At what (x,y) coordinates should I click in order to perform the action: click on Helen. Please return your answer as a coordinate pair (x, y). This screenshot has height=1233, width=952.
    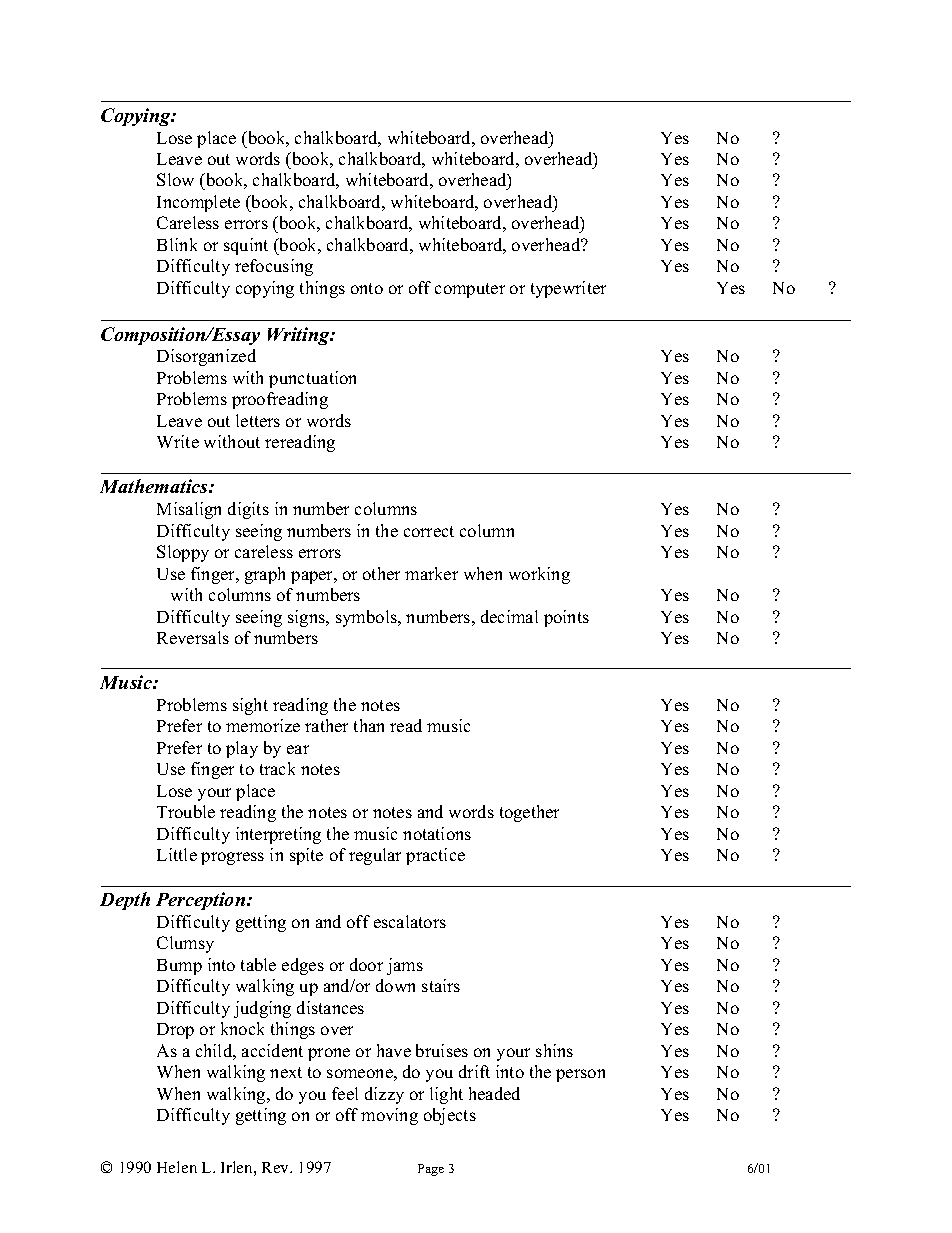
    Looking at the image, I should click on (177, 1167).
